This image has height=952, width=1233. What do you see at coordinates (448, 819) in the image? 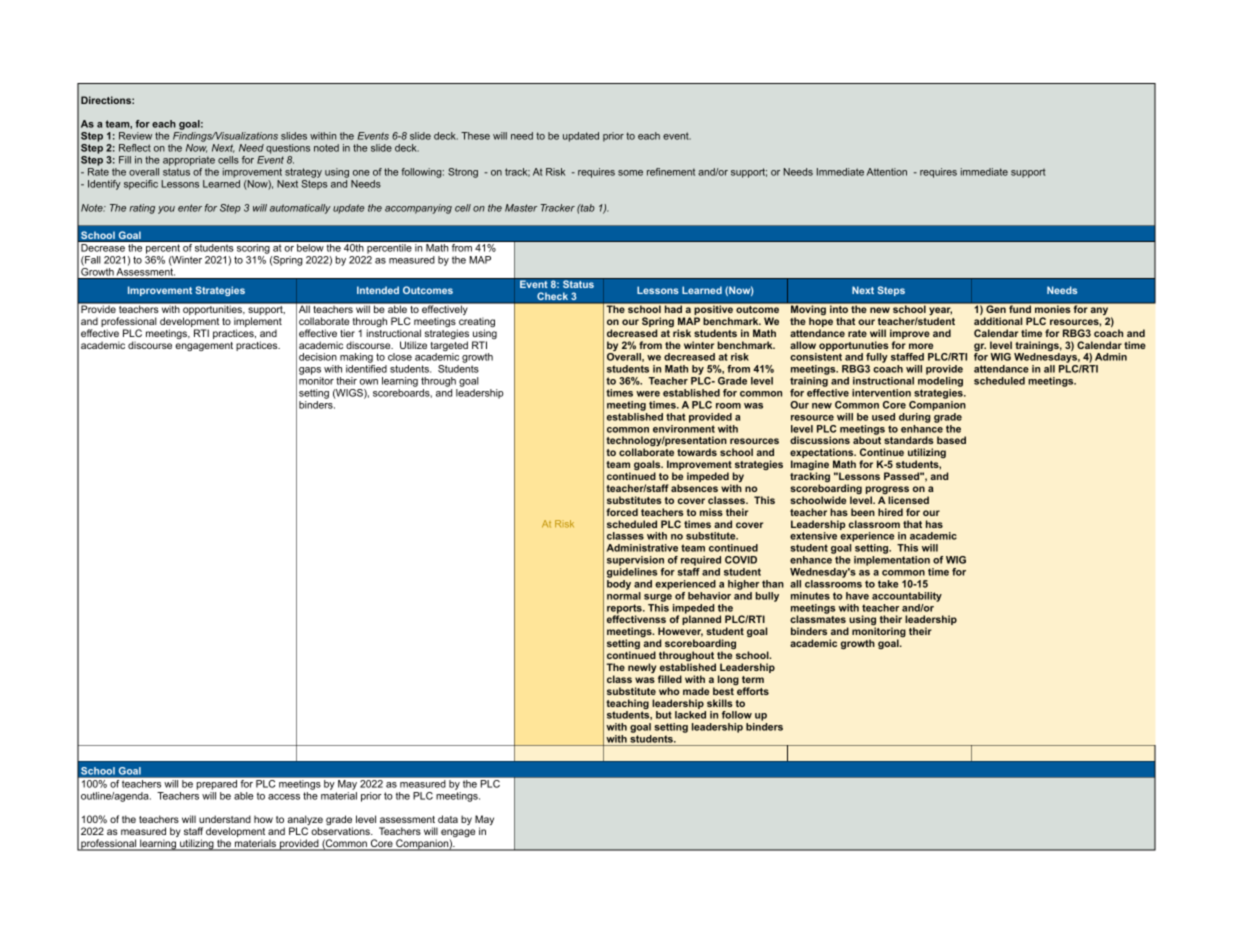
I see `data` at bounding box center [448, 819].
